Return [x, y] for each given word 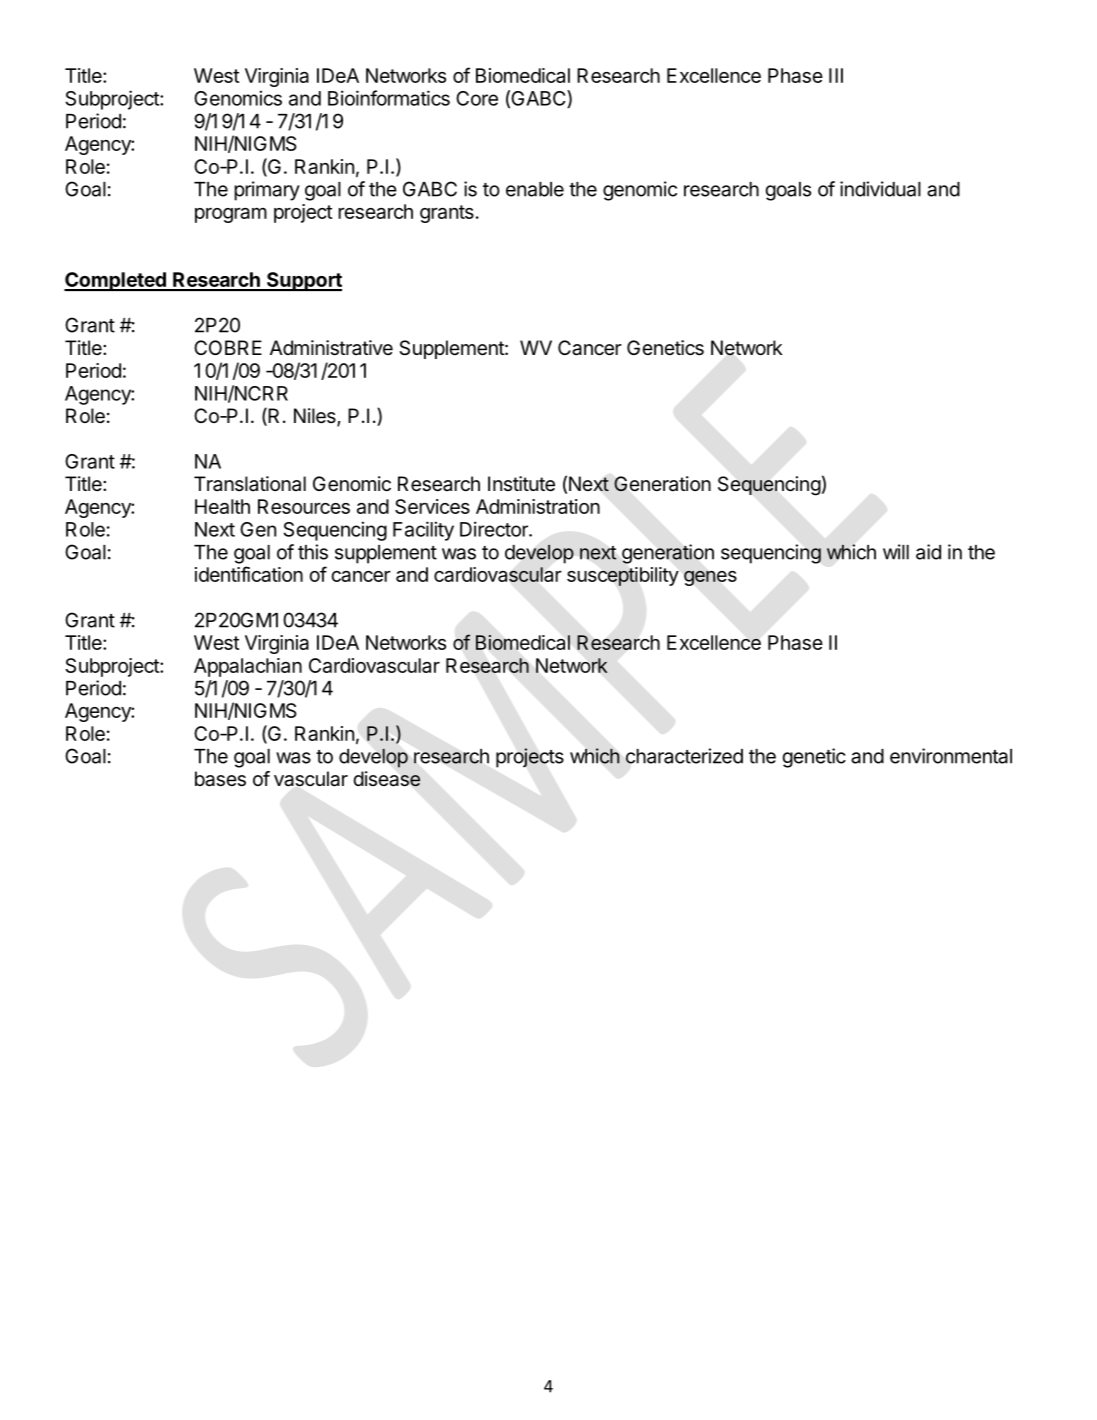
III [836, 75]
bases [220, 779]
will [896, 552]
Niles [316, 417]
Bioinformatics [389, 98]
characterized [684, 756]
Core [477, 98]
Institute [521, 484]
